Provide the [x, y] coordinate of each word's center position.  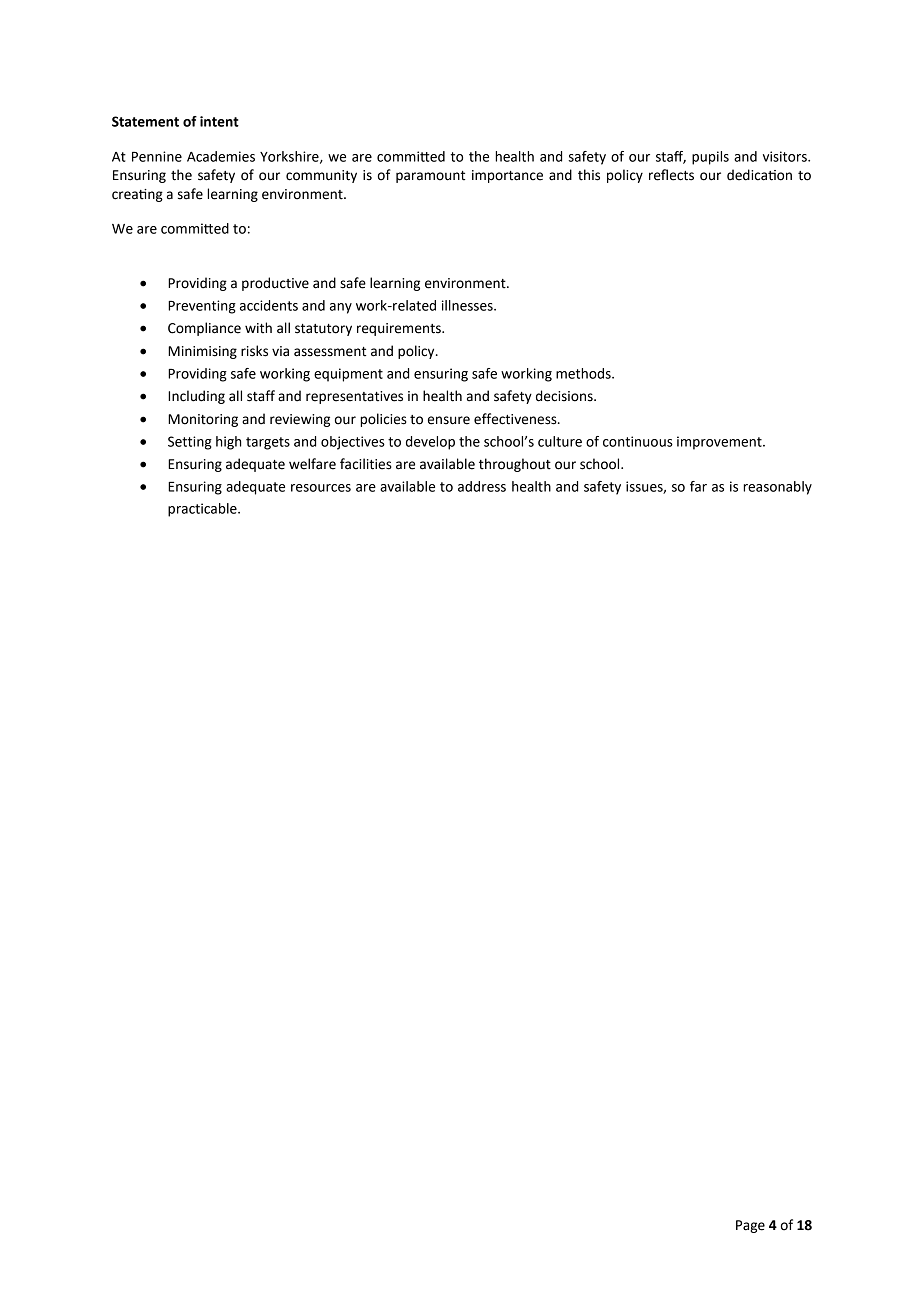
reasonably [777, 488]
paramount [430, 177]
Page [750, 1226]
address [482, 486]
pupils [710, 158]
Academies [221, 156]
